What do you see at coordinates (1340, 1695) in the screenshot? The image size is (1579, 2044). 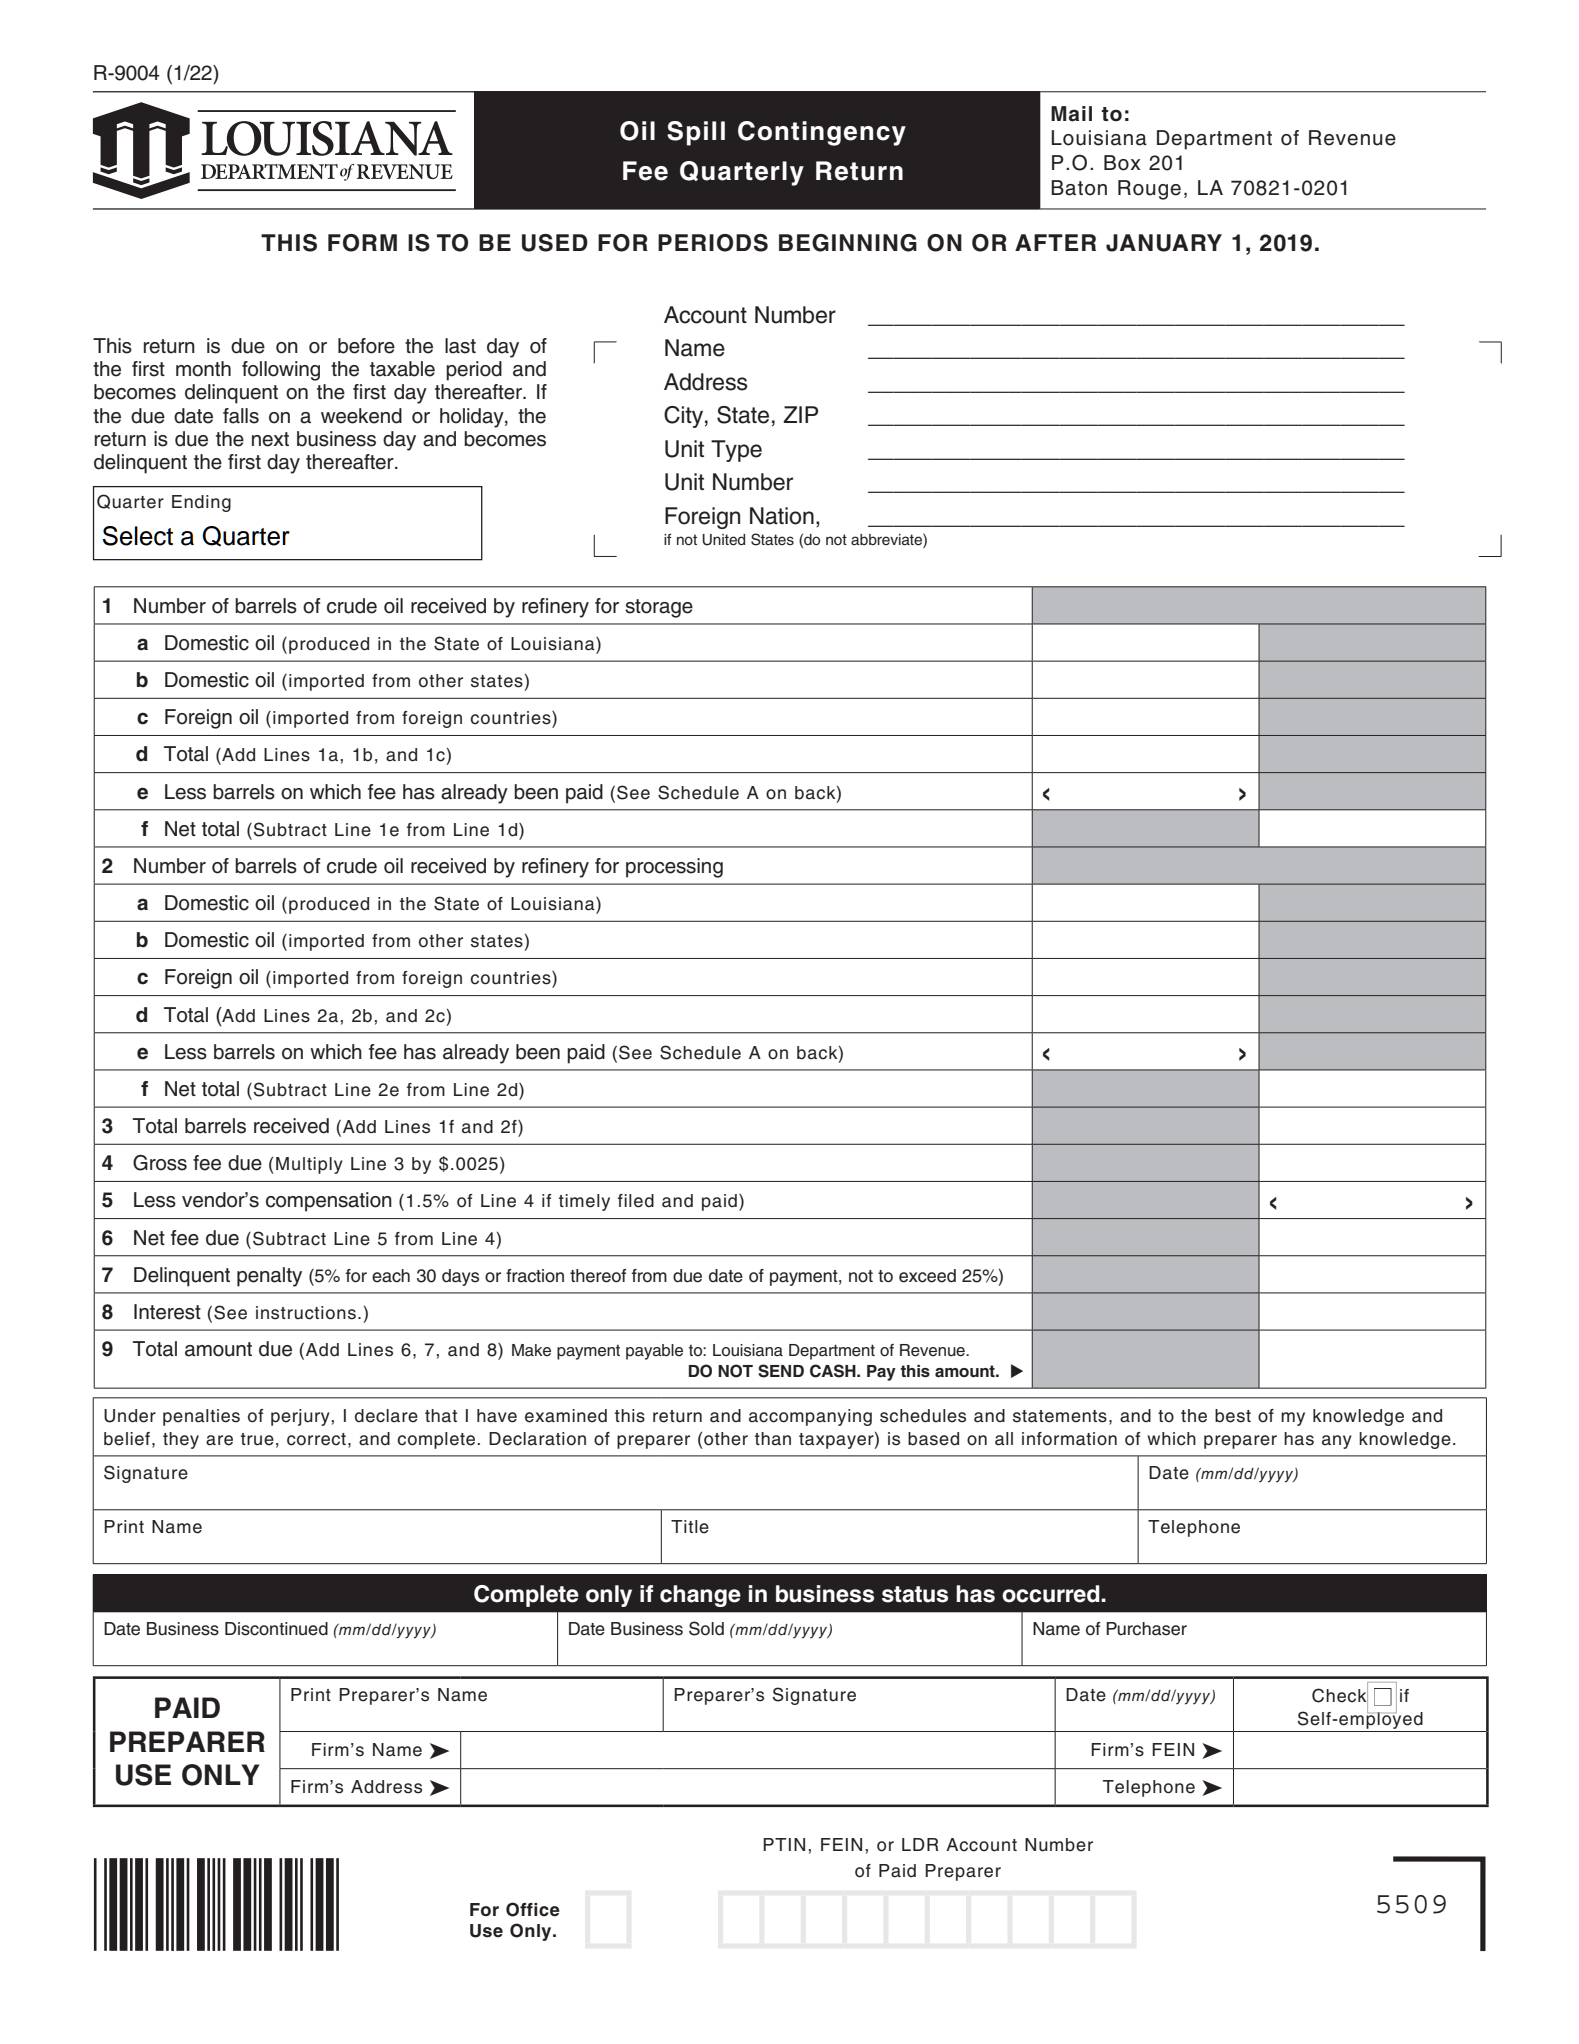 I see `Check` at bounding box center [1340, 1695].
